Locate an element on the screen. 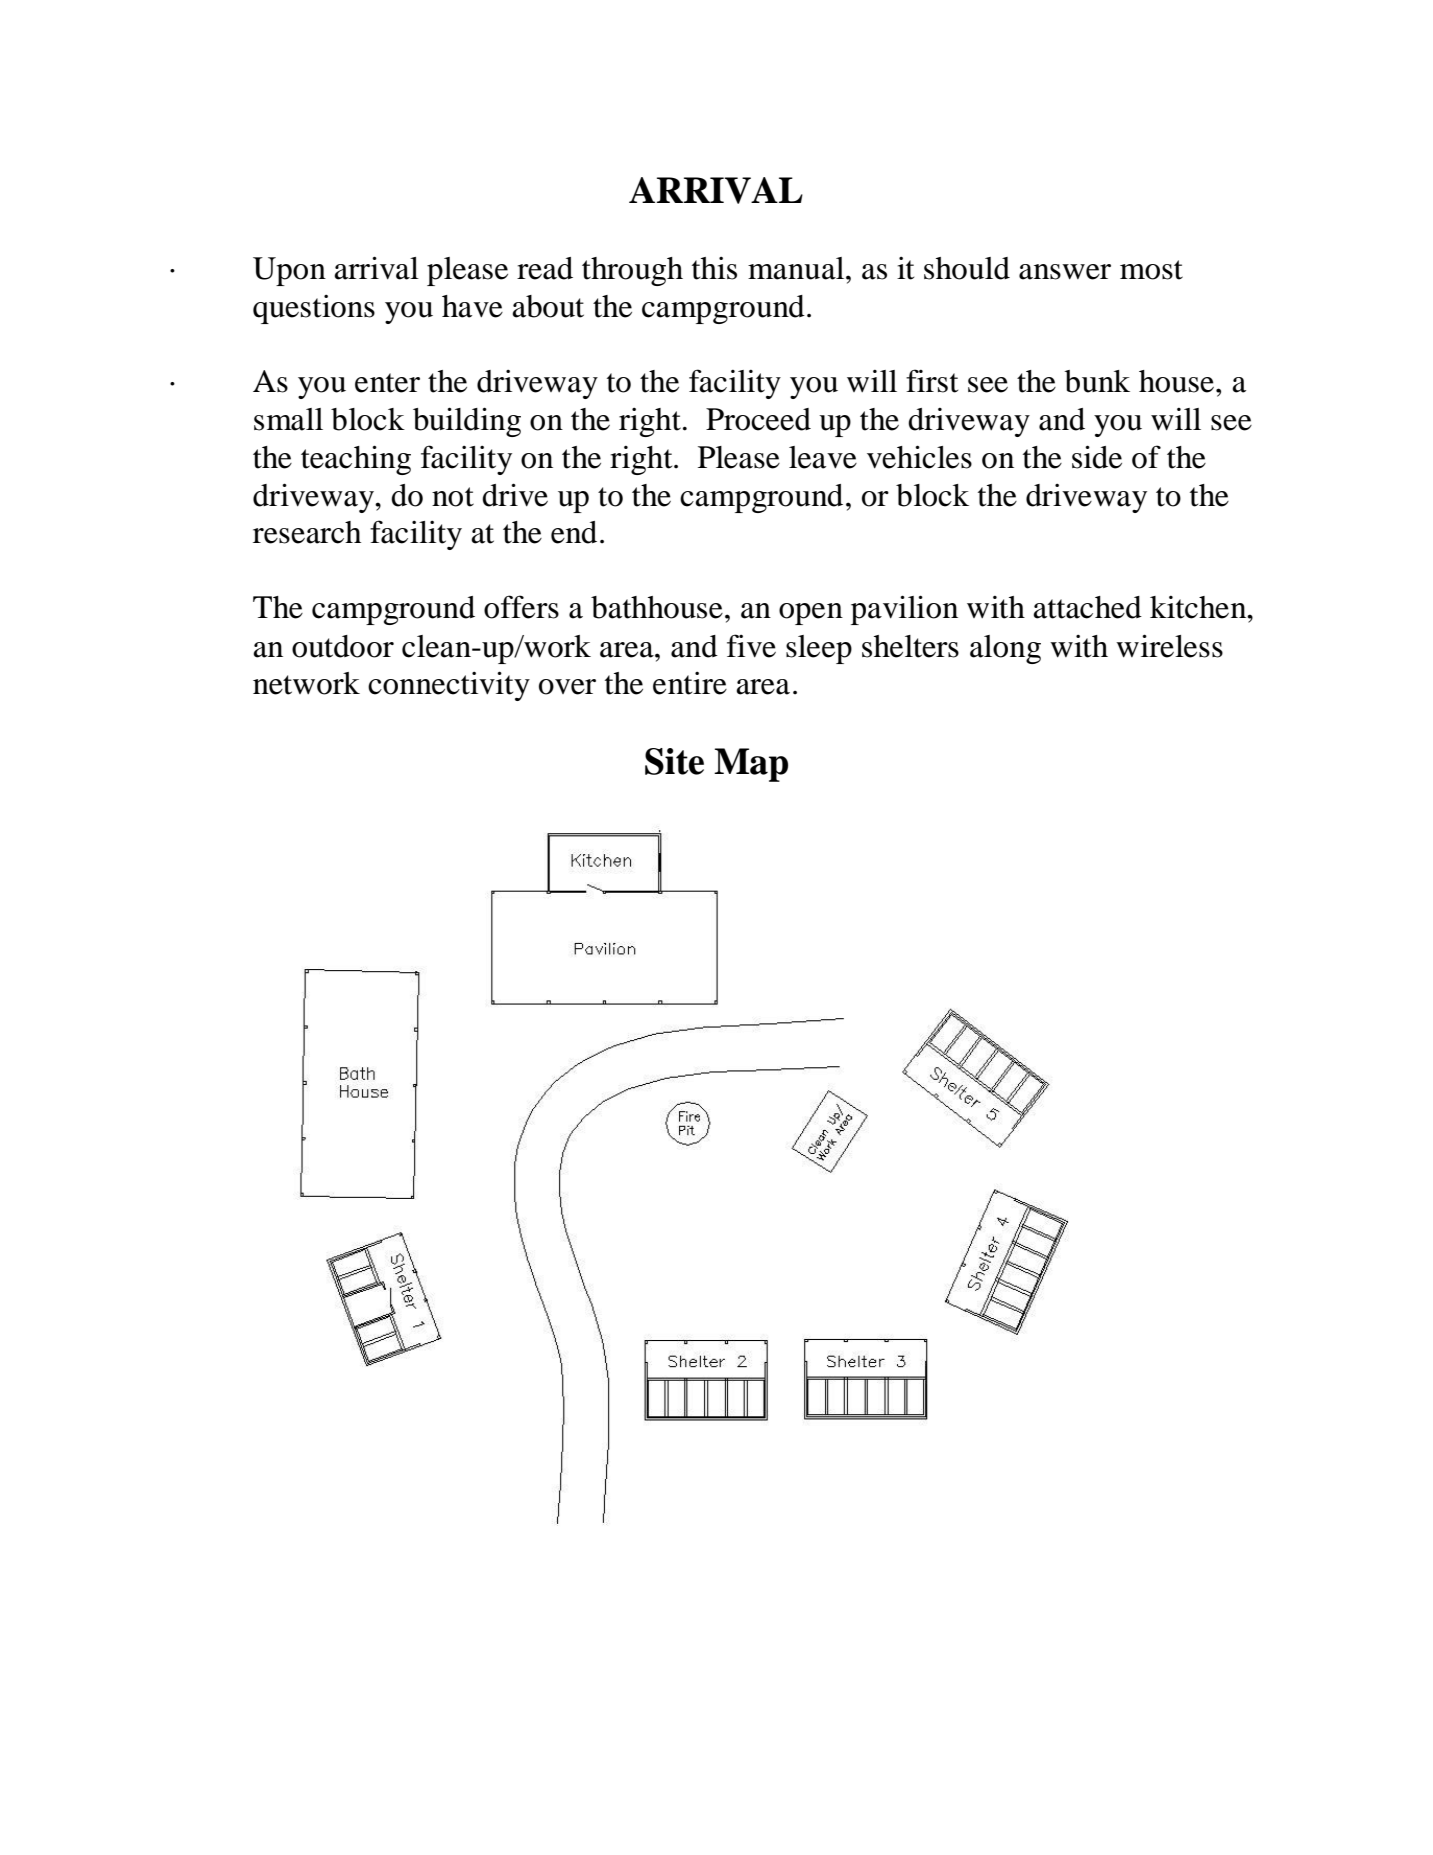 Image resolution: width=1433 pixels, height=1855 pixels. have is located at coordinates (472, 306).
